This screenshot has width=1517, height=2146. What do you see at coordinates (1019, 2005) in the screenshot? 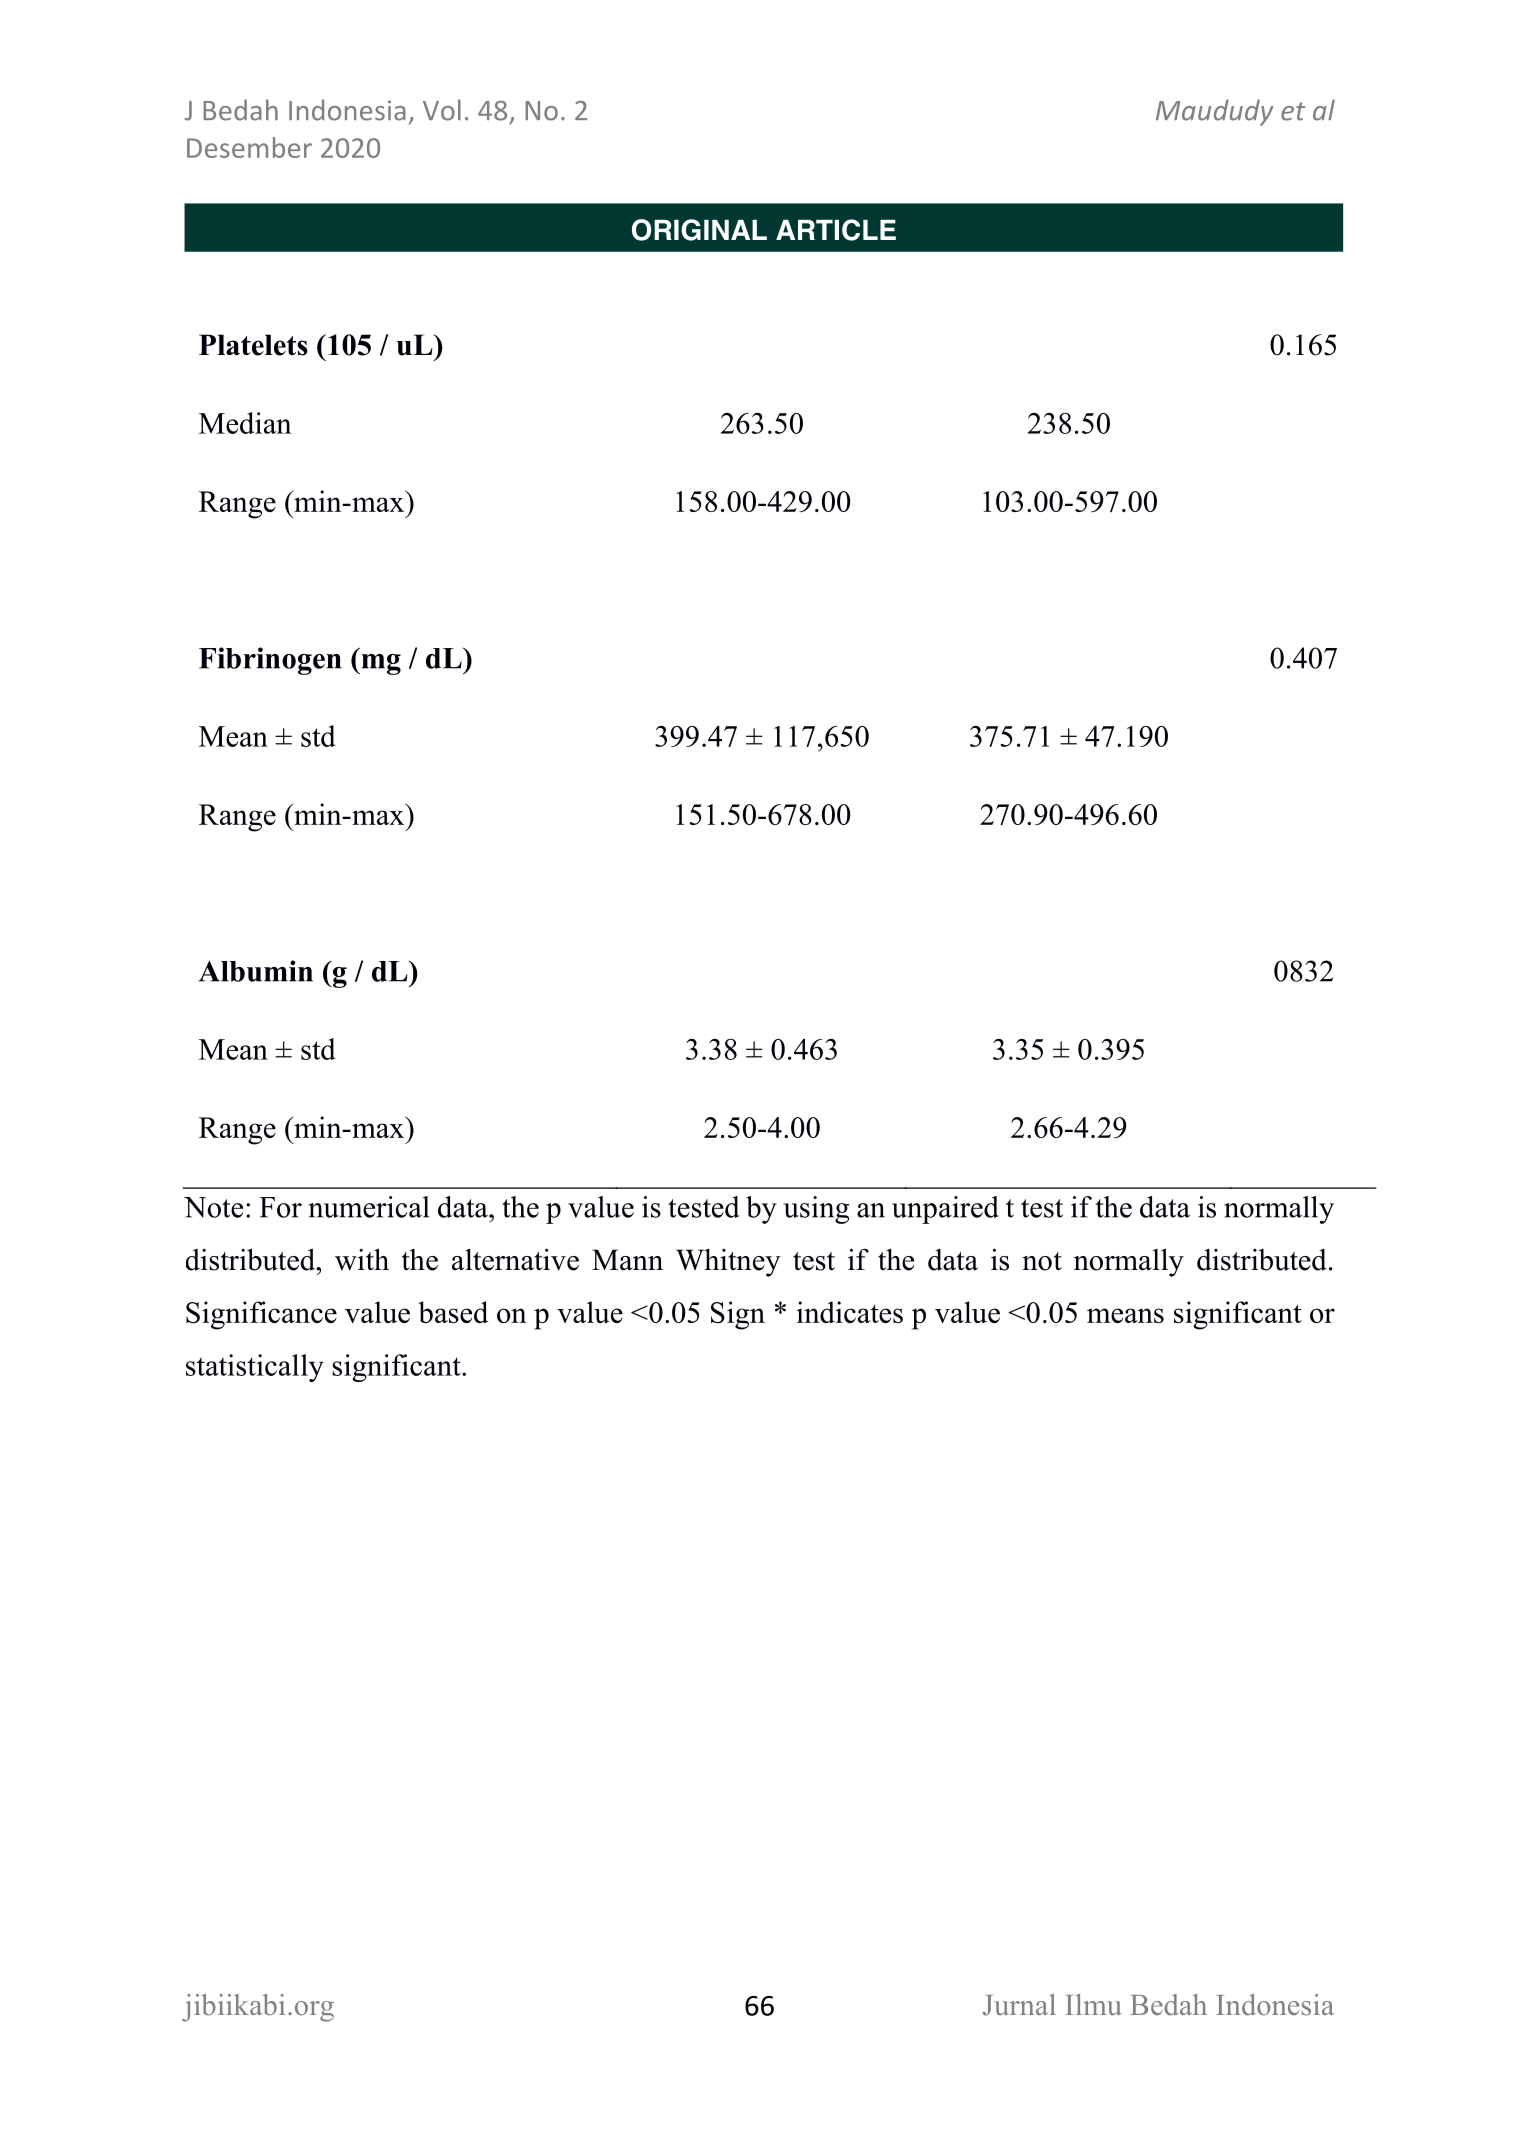
I see `Jurnal` at bounding box center [1019, 2005].
